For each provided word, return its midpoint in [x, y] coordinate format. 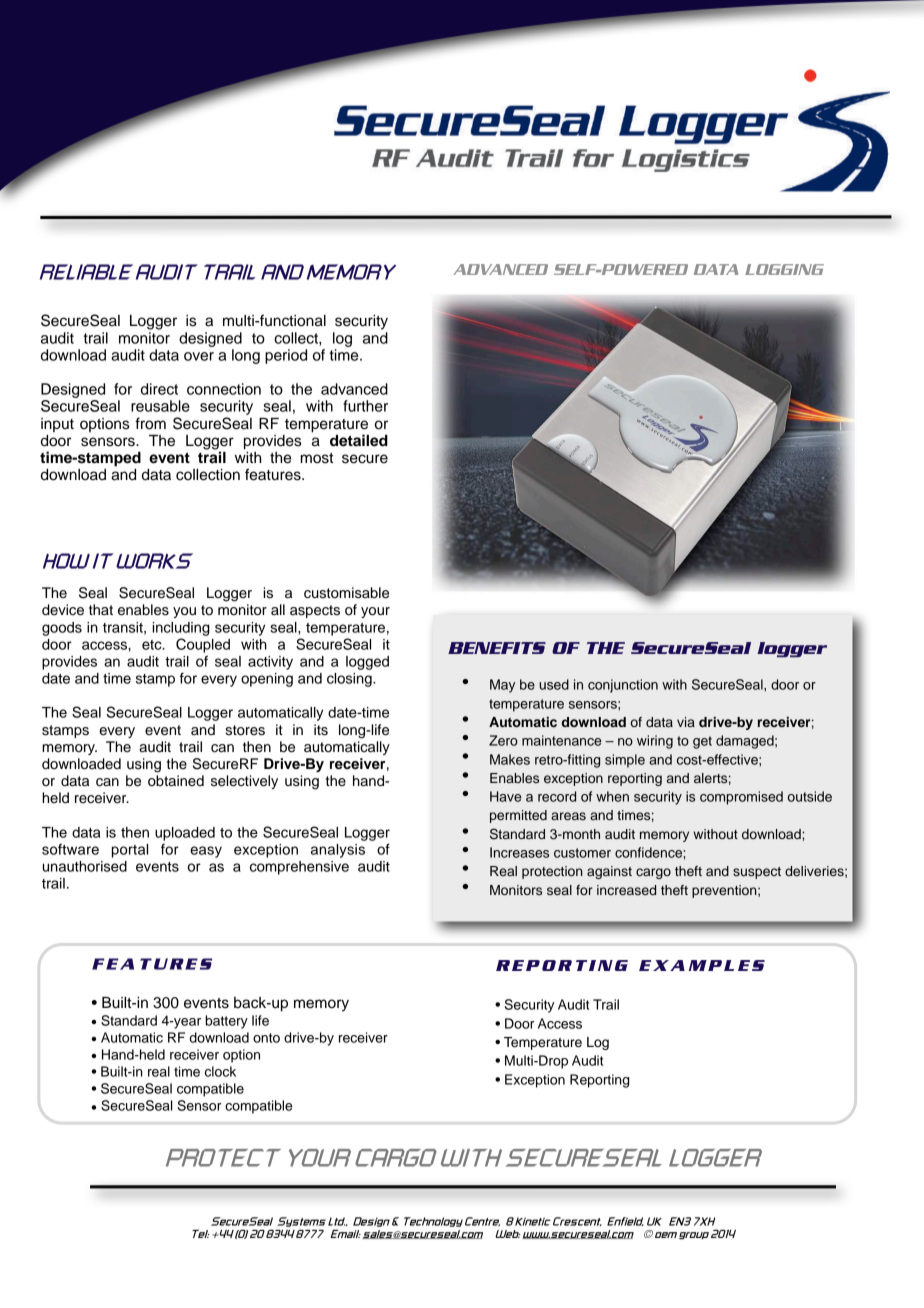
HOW [66, 561]
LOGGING [784, 269]
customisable [346, 593]
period [286, 356]
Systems [301, 1222]
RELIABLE [86, 272]
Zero [503, 740]
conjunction [623, 686]
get [702, 742]
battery [226, 1022]
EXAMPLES [702, 965]
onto [266, 1038]
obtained [176, 781]
